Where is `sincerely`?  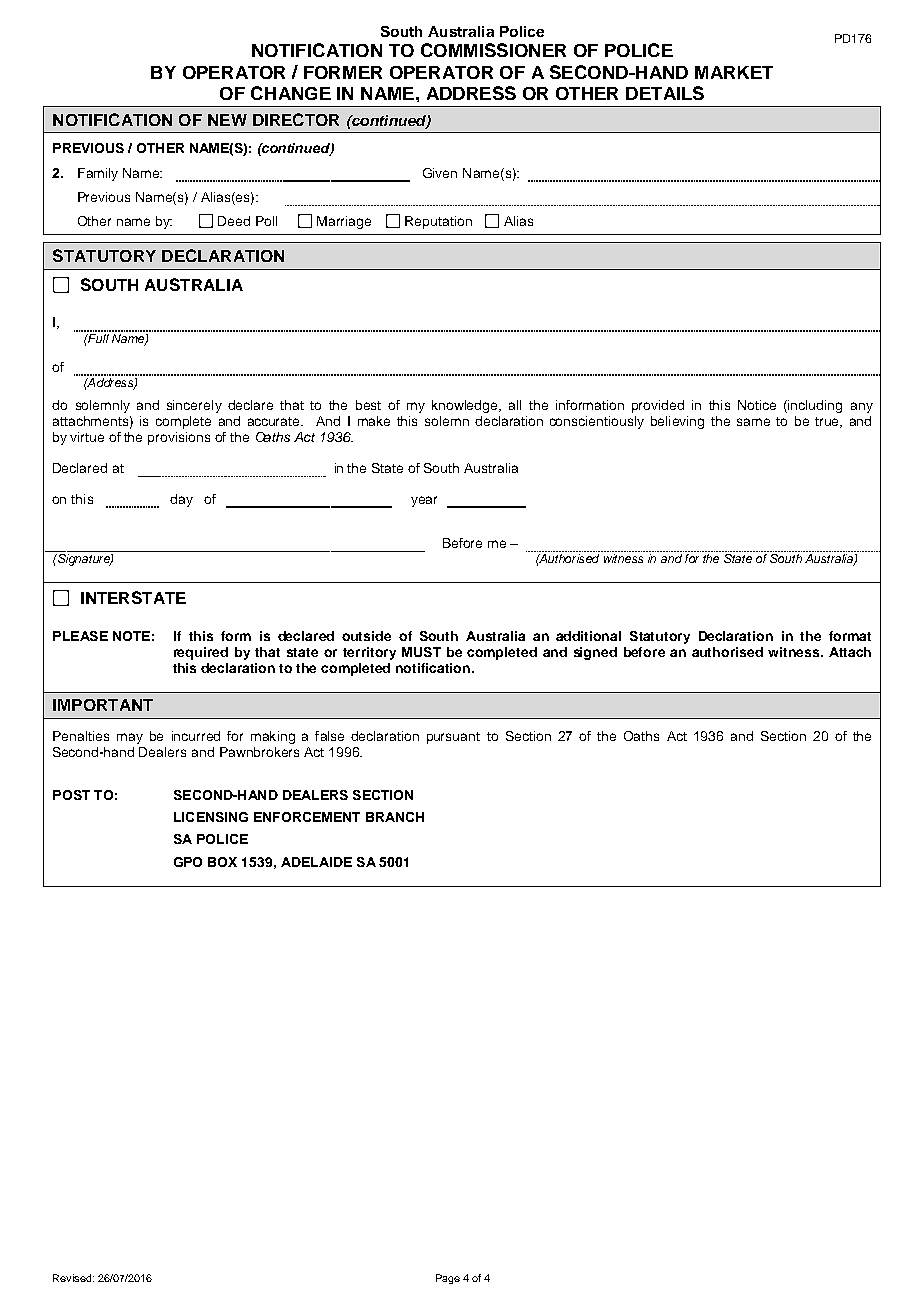 sincerely is located at coordinates (194, 406).
